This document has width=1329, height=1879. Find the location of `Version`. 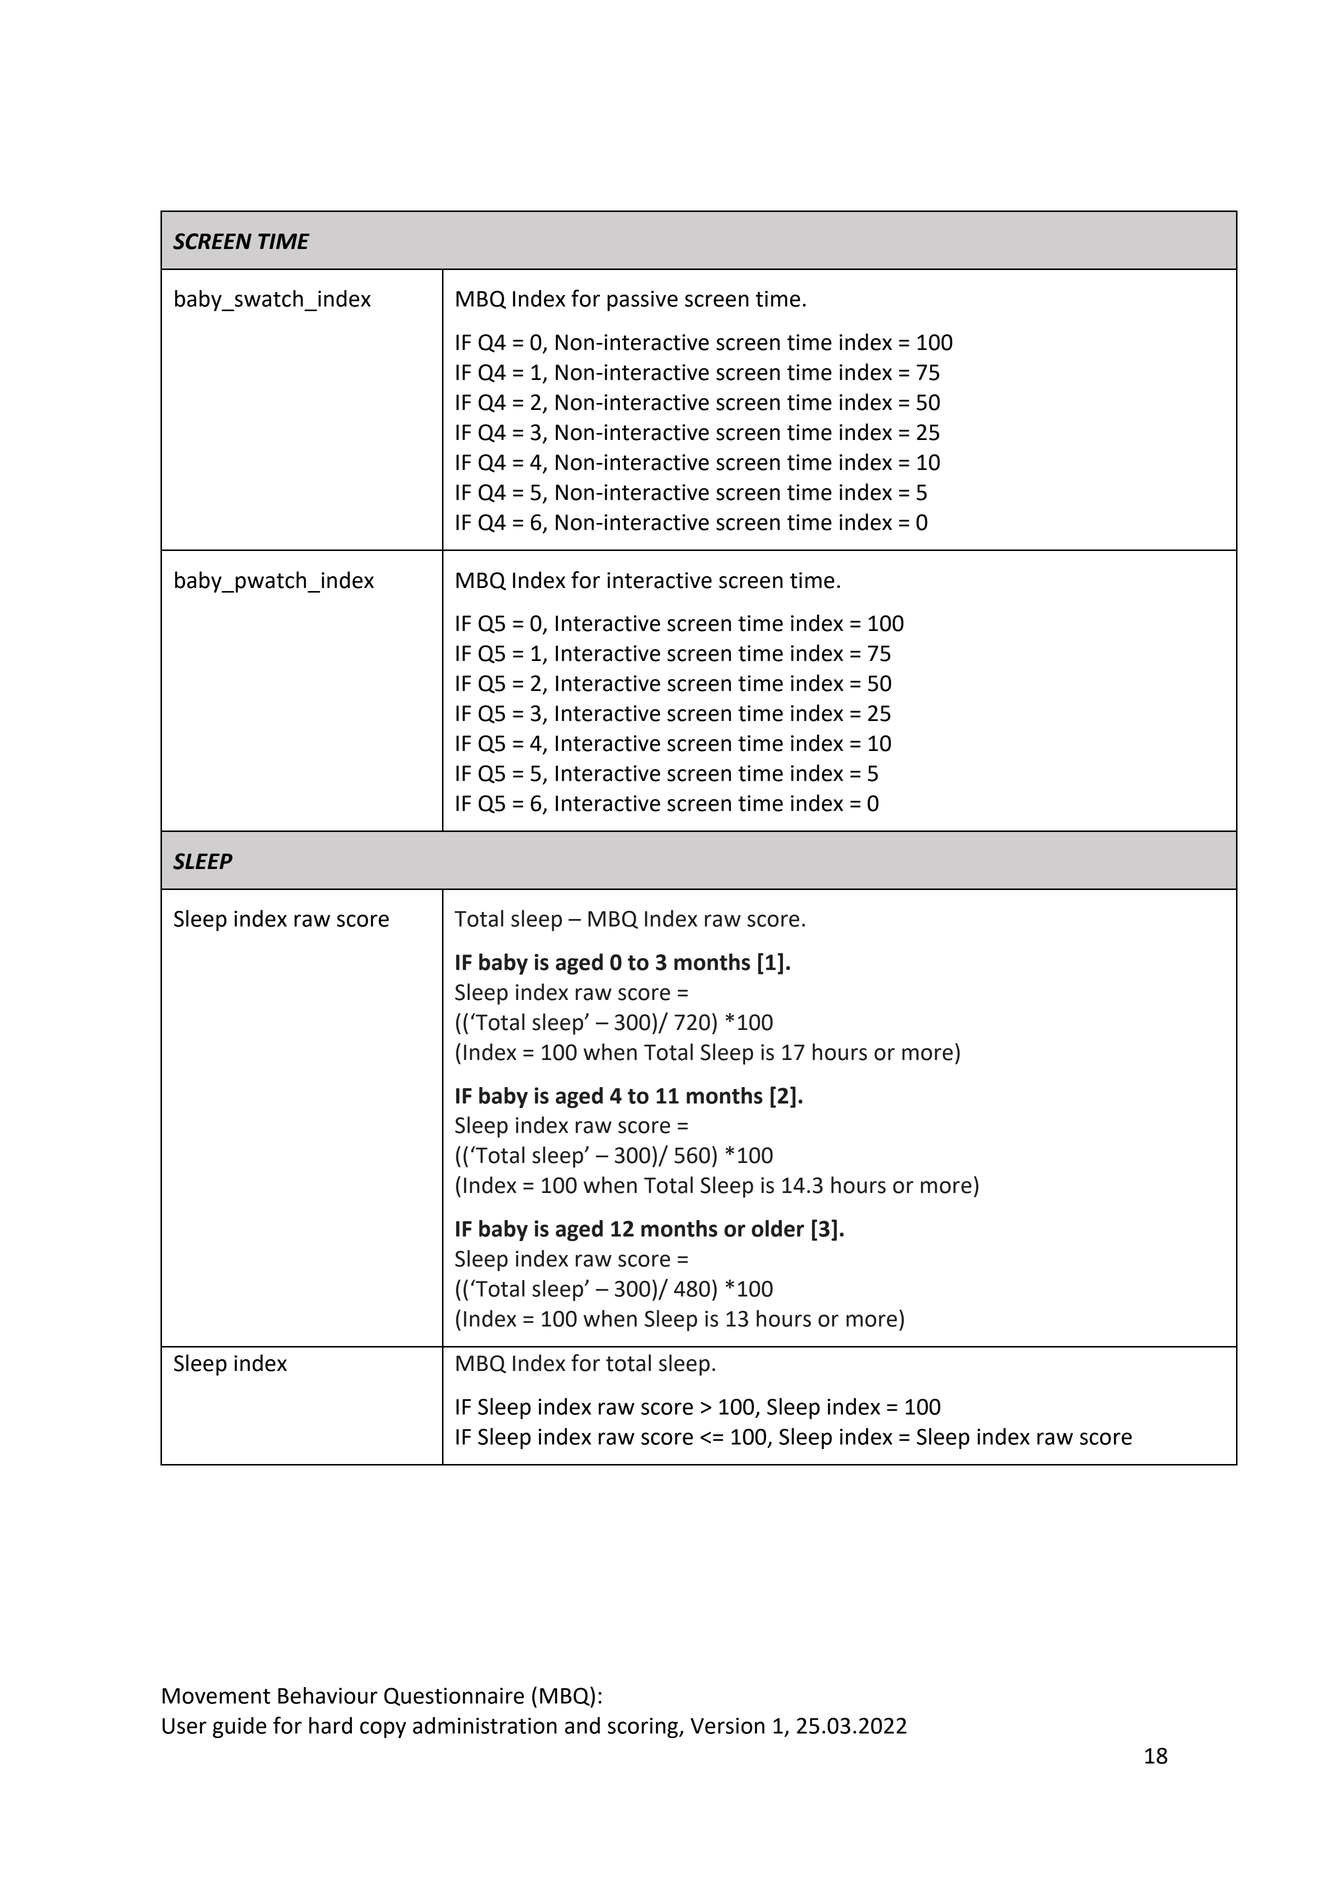

Version is located at coordinates (728, 1725).
